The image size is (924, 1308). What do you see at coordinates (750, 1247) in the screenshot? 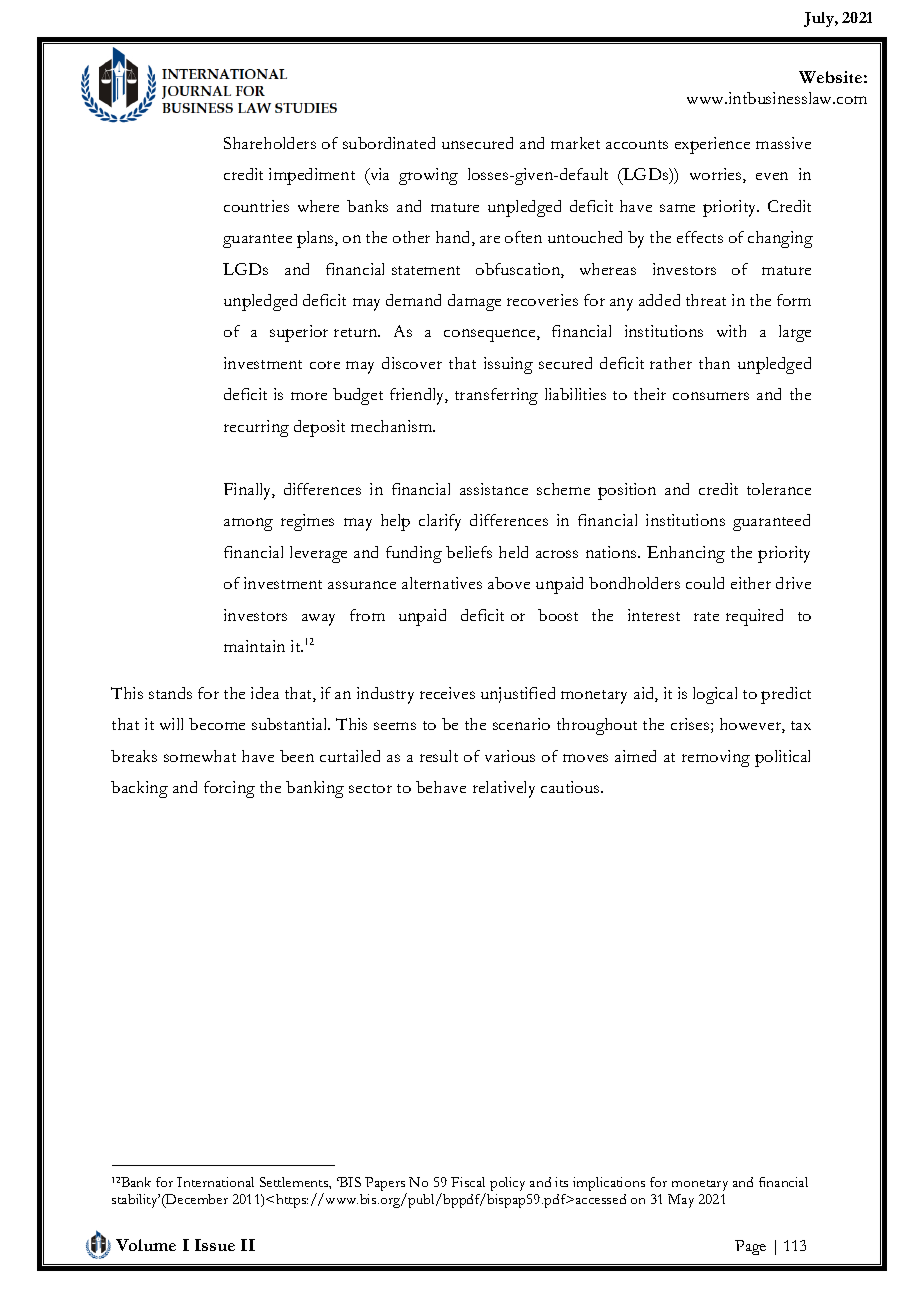
I see `Page` at bounding box center [750, 1247].
